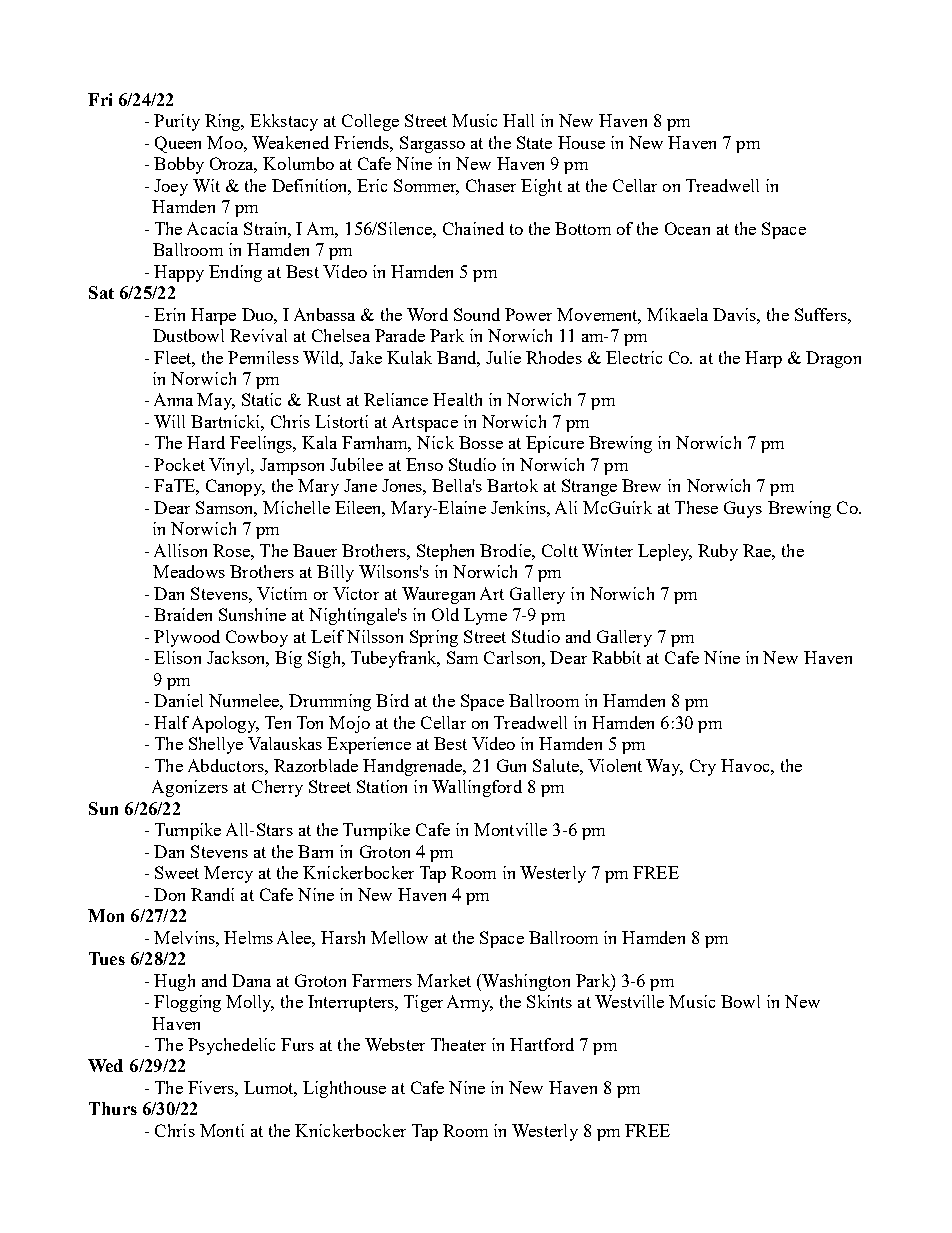  I want to click on Sargasso, so click(432, 144).
